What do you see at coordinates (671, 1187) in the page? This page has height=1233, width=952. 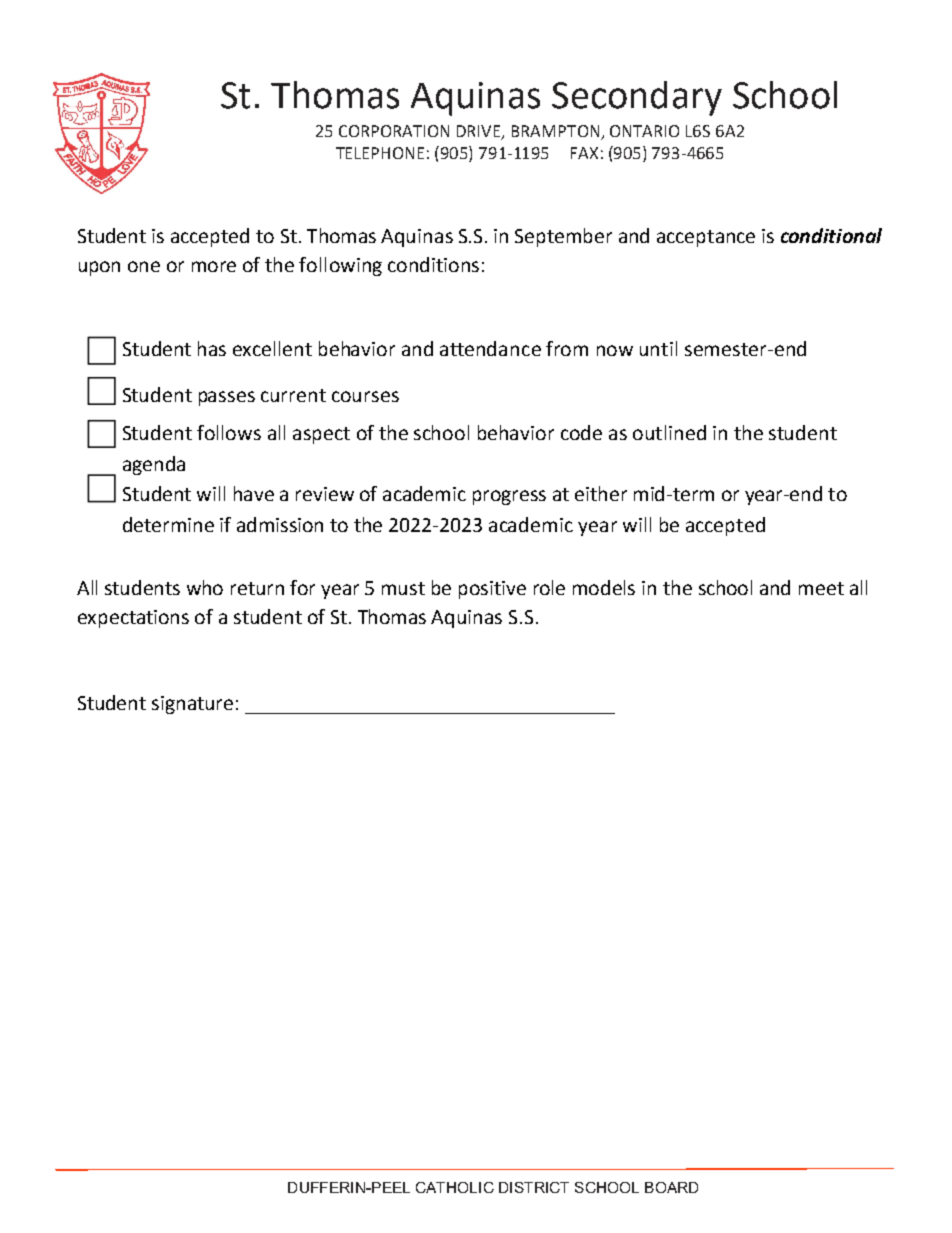 I see `BOARD` at bounding box center [671, 1187].
